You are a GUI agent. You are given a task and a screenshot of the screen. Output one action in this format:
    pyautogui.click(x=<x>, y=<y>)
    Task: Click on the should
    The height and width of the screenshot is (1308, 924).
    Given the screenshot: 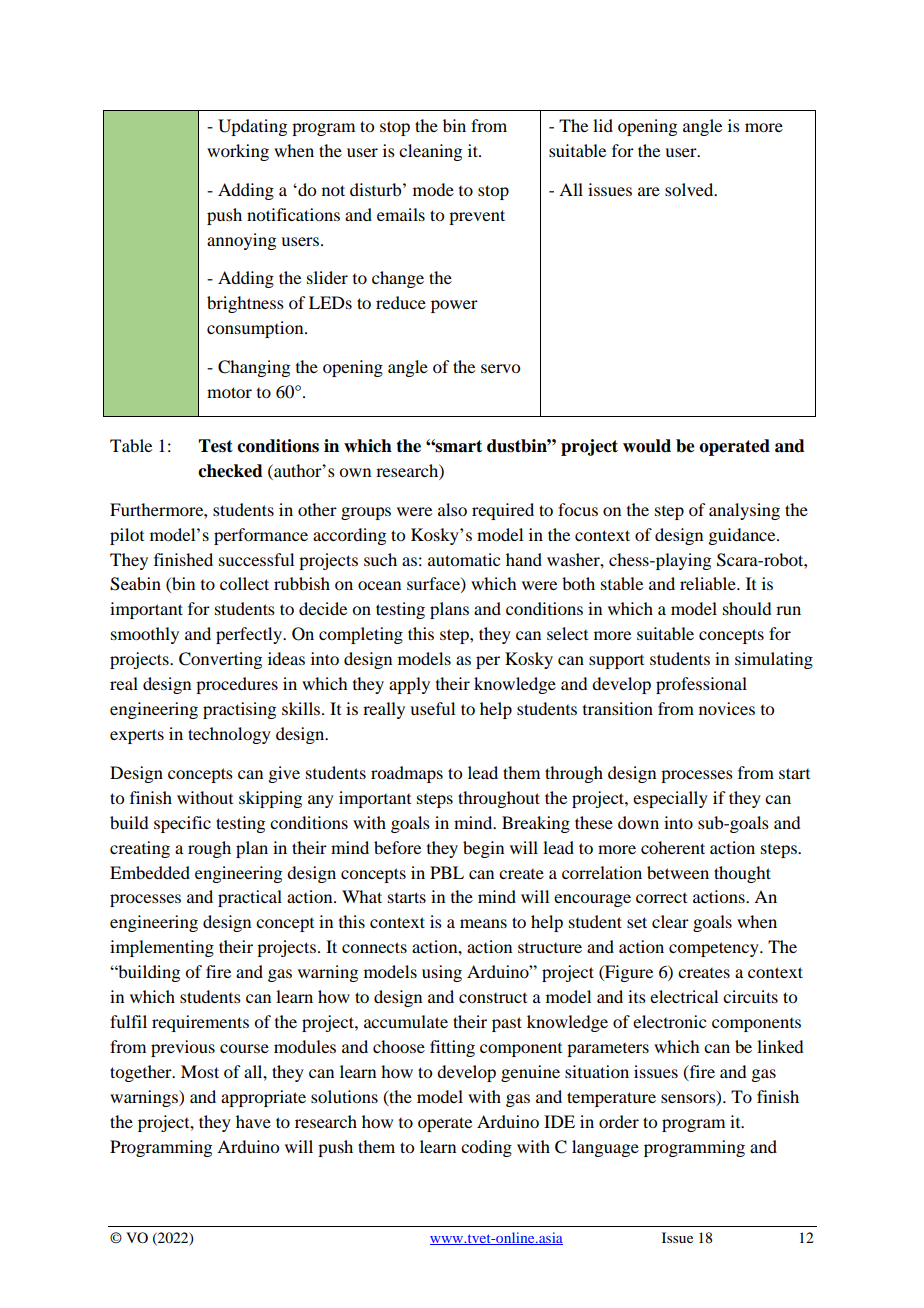 What is the action you would take?
    pyautogui.click(x=747, y=608)
